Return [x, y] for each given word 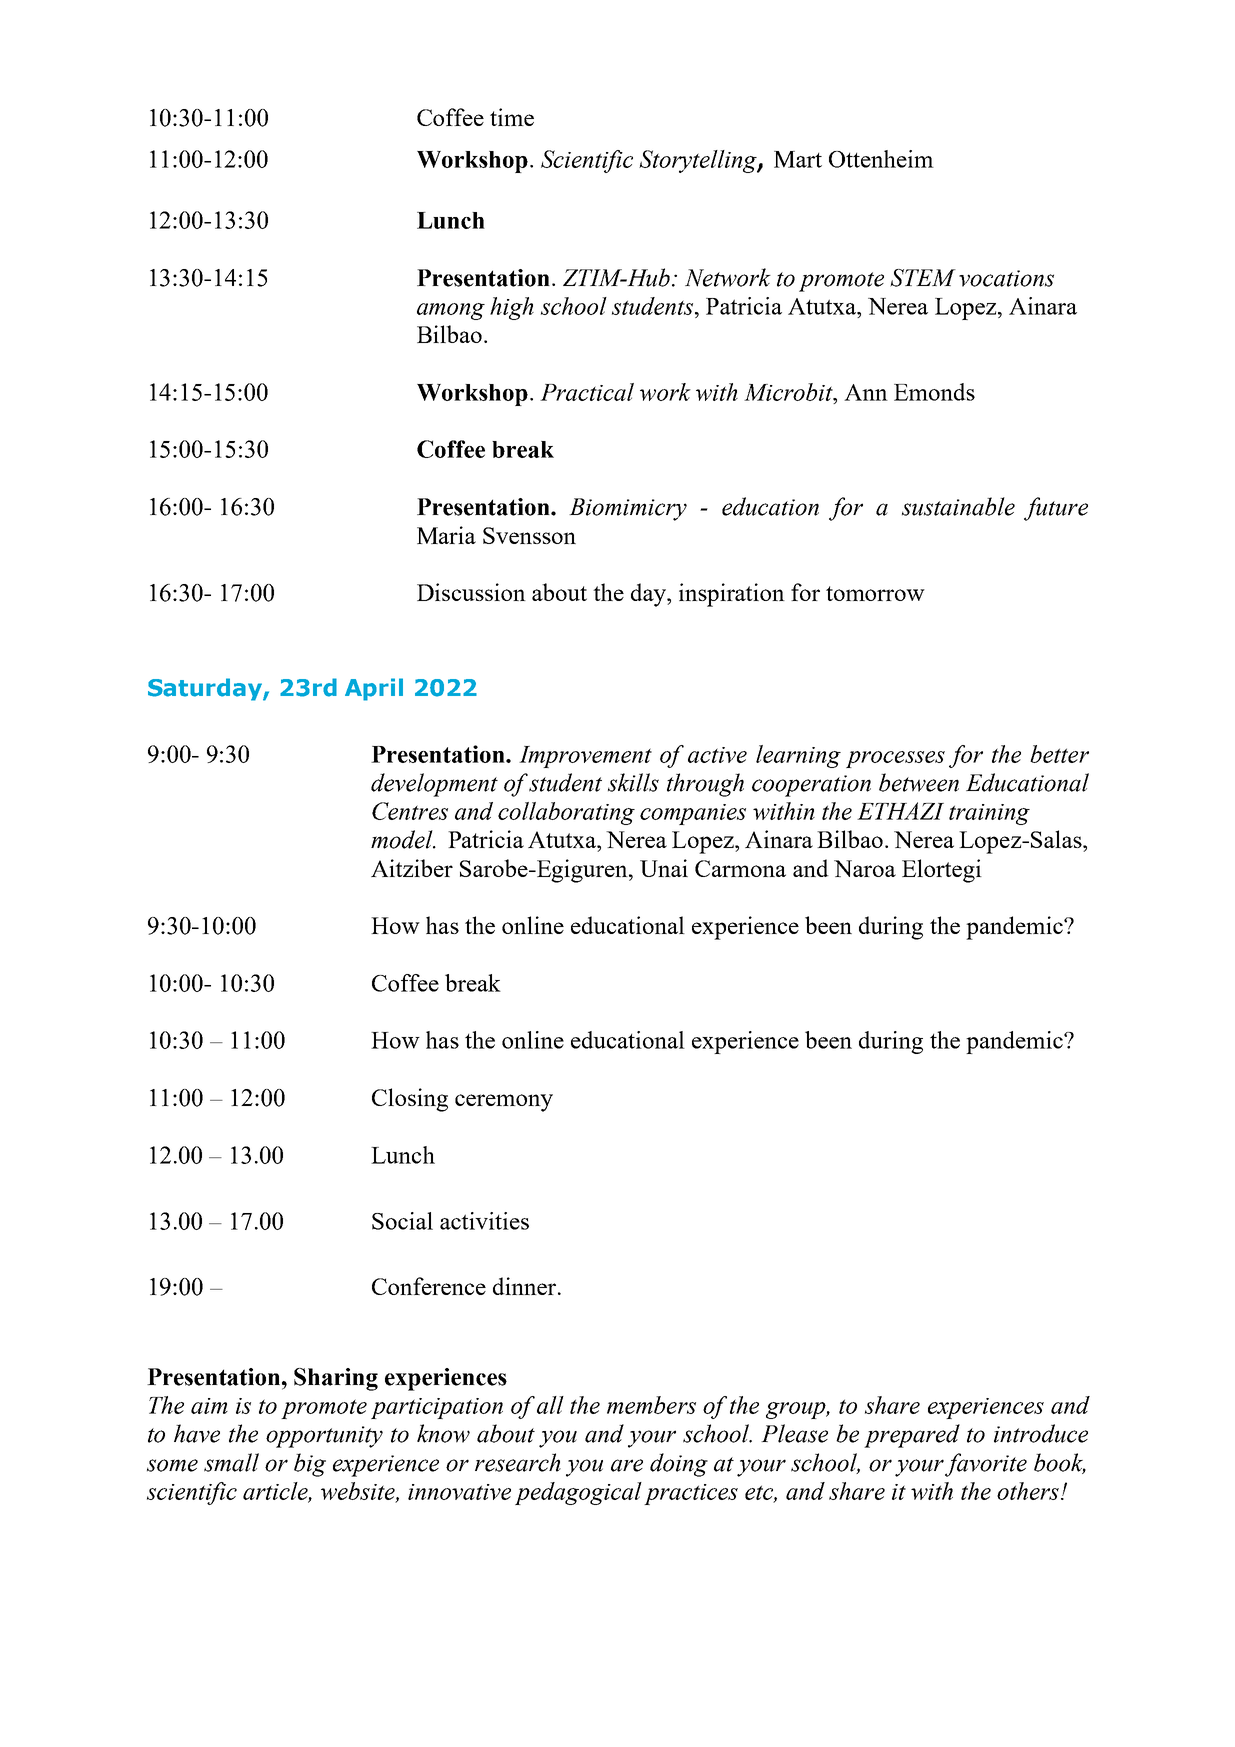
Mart [798, 159]
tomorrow [875, 593]
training [989, 814]
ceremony [504, 1103]
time [512, 117]
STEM [923, 278]
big [310, 1465]
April [374, 689]
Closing [410, 1100]
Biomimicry [628, 509]
